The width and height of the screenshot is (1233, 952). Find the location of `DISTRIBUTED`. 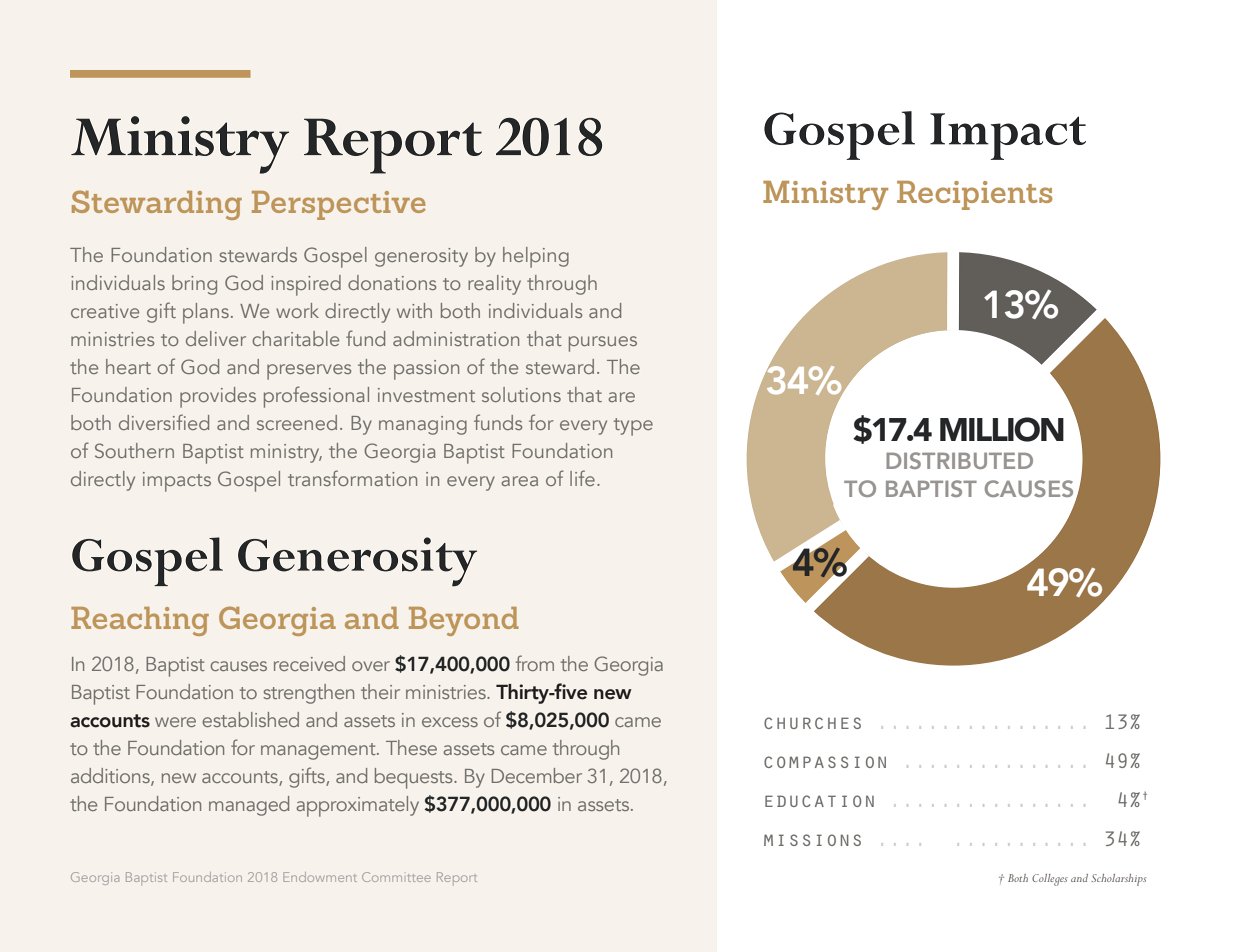

DISTRIBUTED is located at coordinates (959, 460).
